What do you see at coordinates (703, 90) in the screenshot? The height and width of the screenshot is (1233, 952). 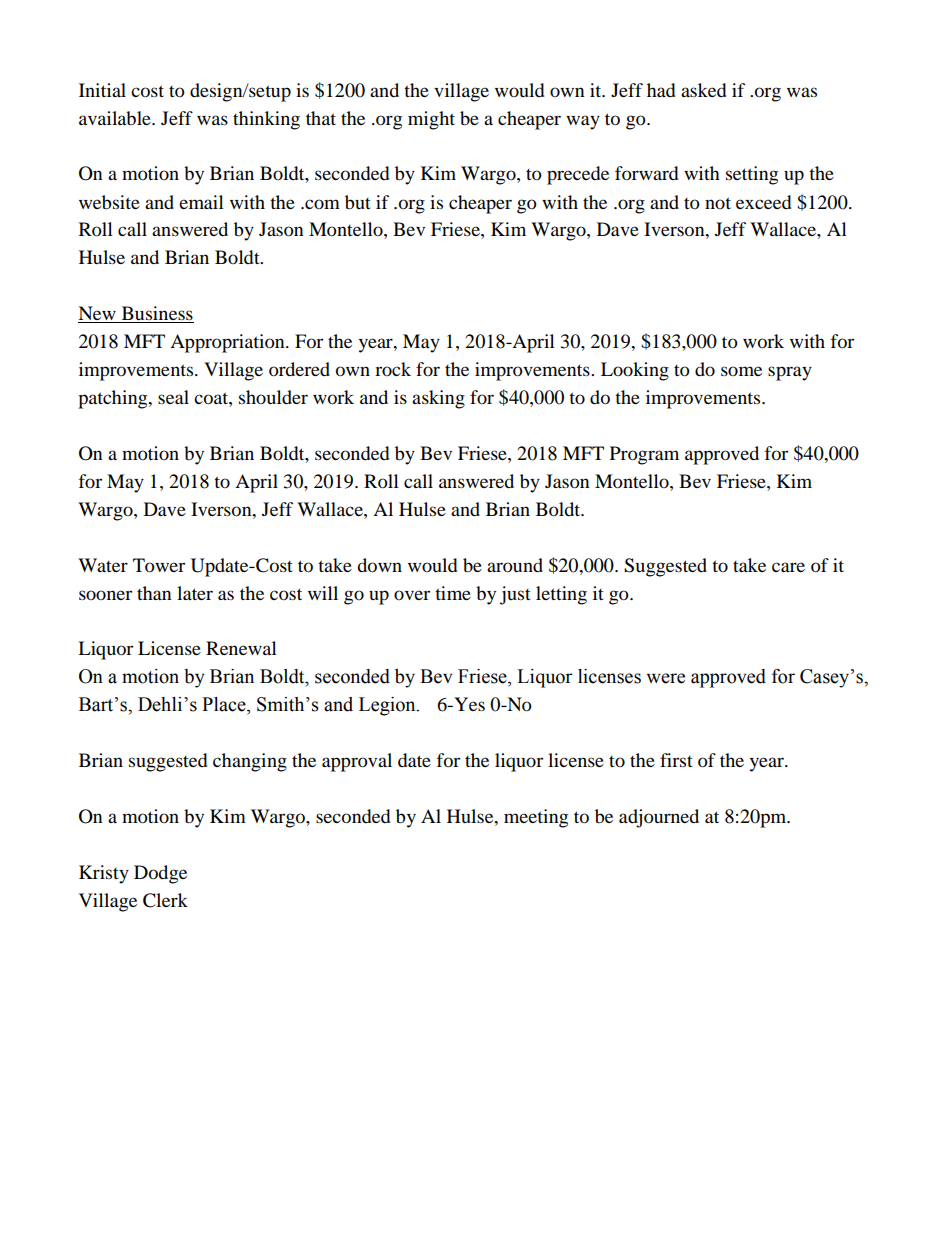 I see `asked` at bounding box center [703, 90].
